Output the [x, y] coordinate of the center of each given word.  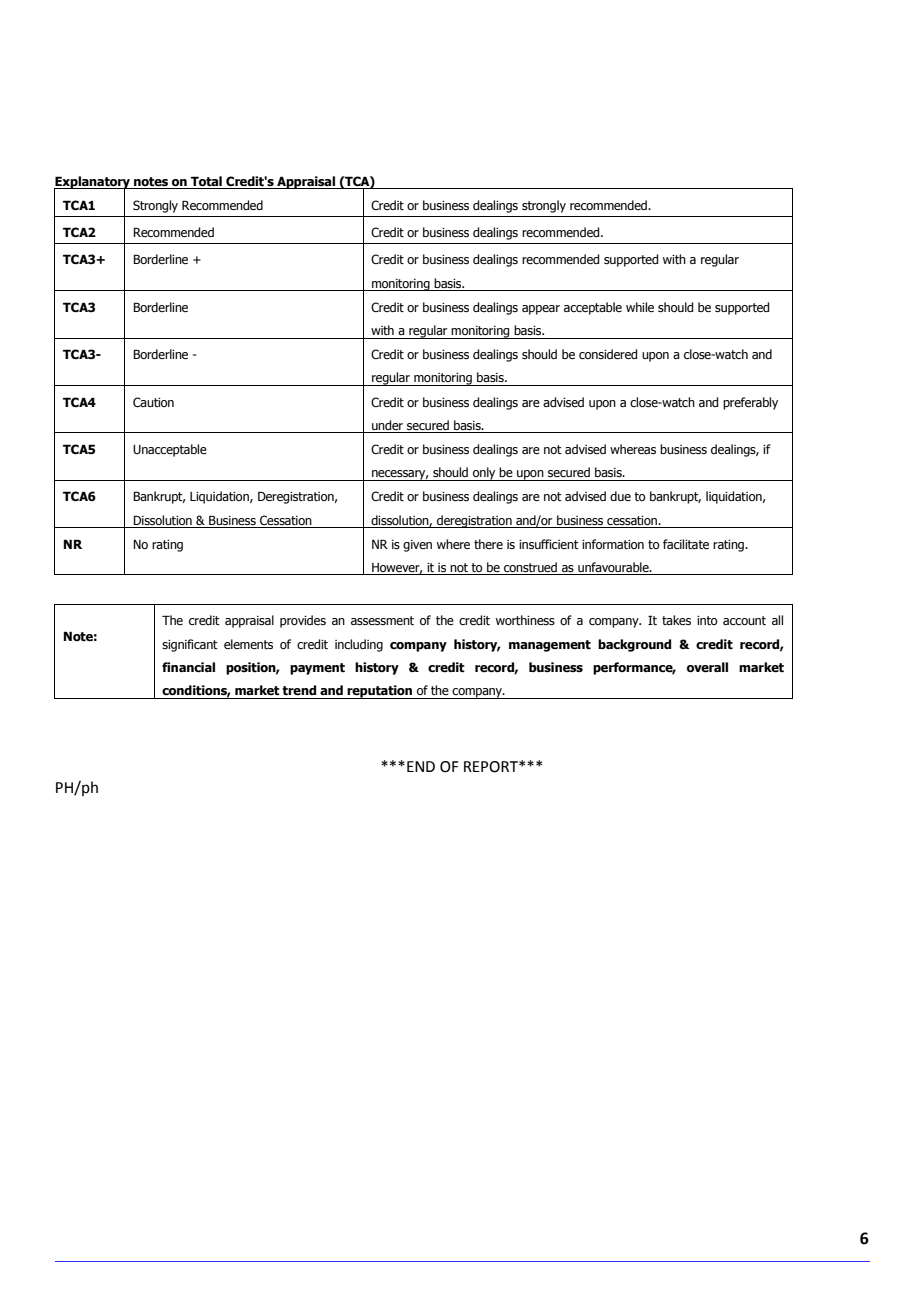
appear [541, 310]
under [388, 426]
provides [303, 621]
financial [188, 667]
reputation [380, 692]
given [417, 546]
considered [608, 354]
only [484, 474]
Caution [153, 402]
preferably [750, 403]
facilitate [686, 544]
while [640, 307]
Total [206, 182]
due [620, 496]
